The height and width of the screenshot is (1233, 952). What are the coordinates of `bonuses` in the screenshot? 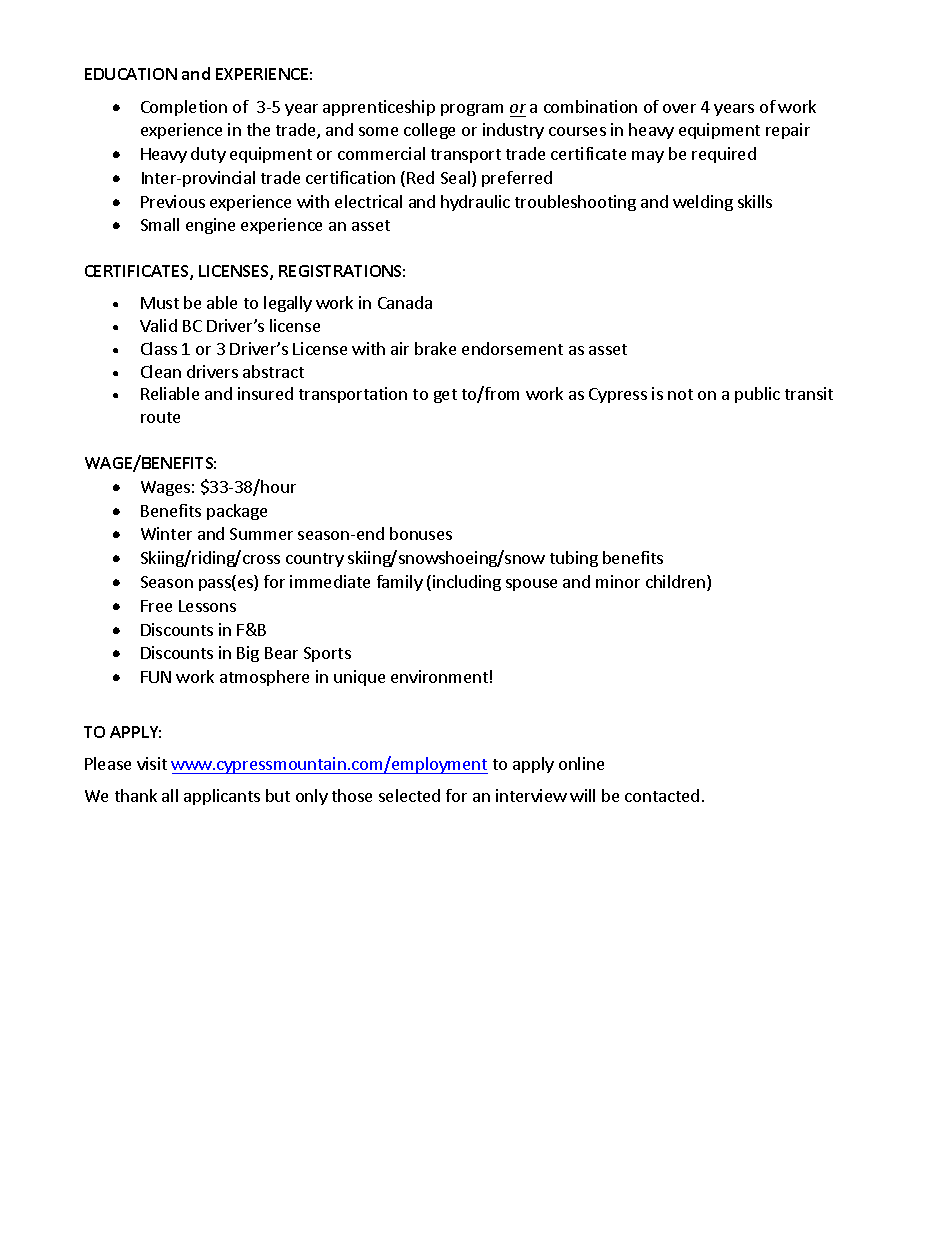 It's located at (421, 533).
